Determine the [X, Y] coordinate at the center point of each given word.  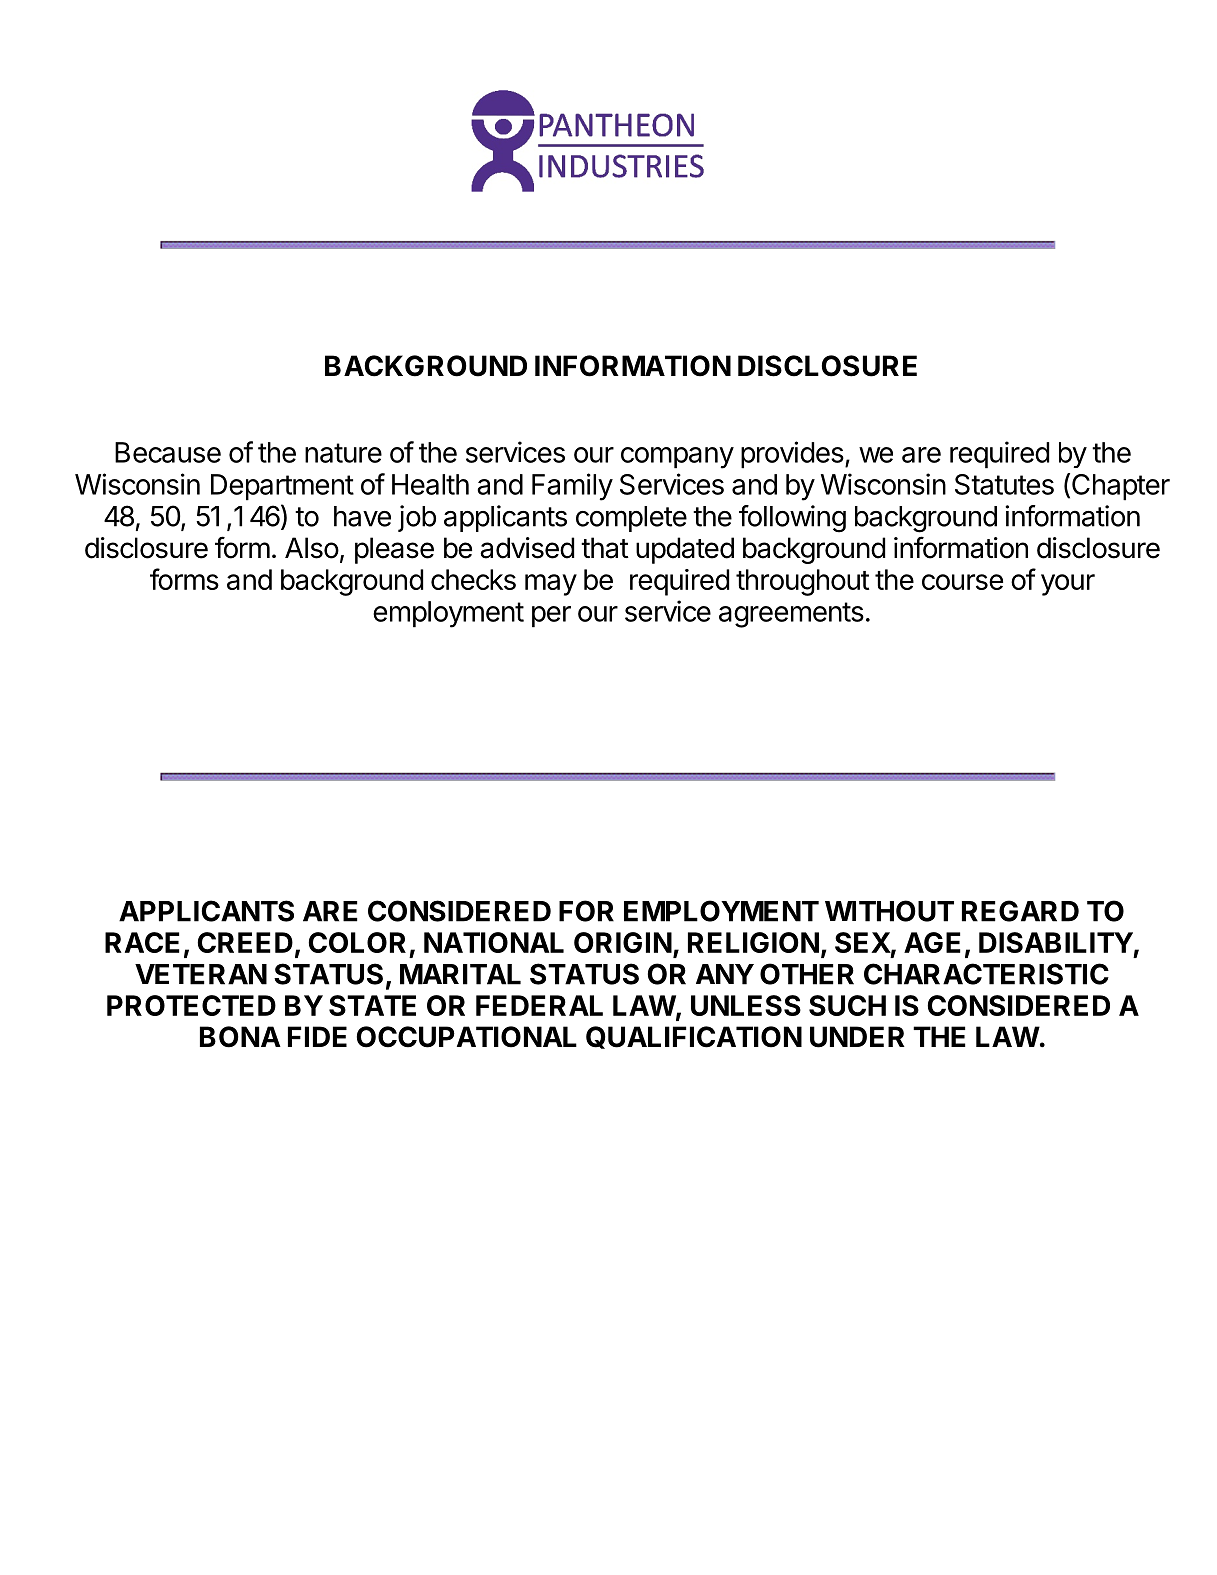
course [962, 582]
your [1068, 585]
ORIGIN [623, 942]
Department [282, 487]
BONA [240, 1037]
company [677, 458]
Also [312, 548]
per [551, 617]
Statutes [1004, 484]
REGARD [1020, 911]
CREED [245, 942]
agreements [791, 615]
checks [473, 579]
